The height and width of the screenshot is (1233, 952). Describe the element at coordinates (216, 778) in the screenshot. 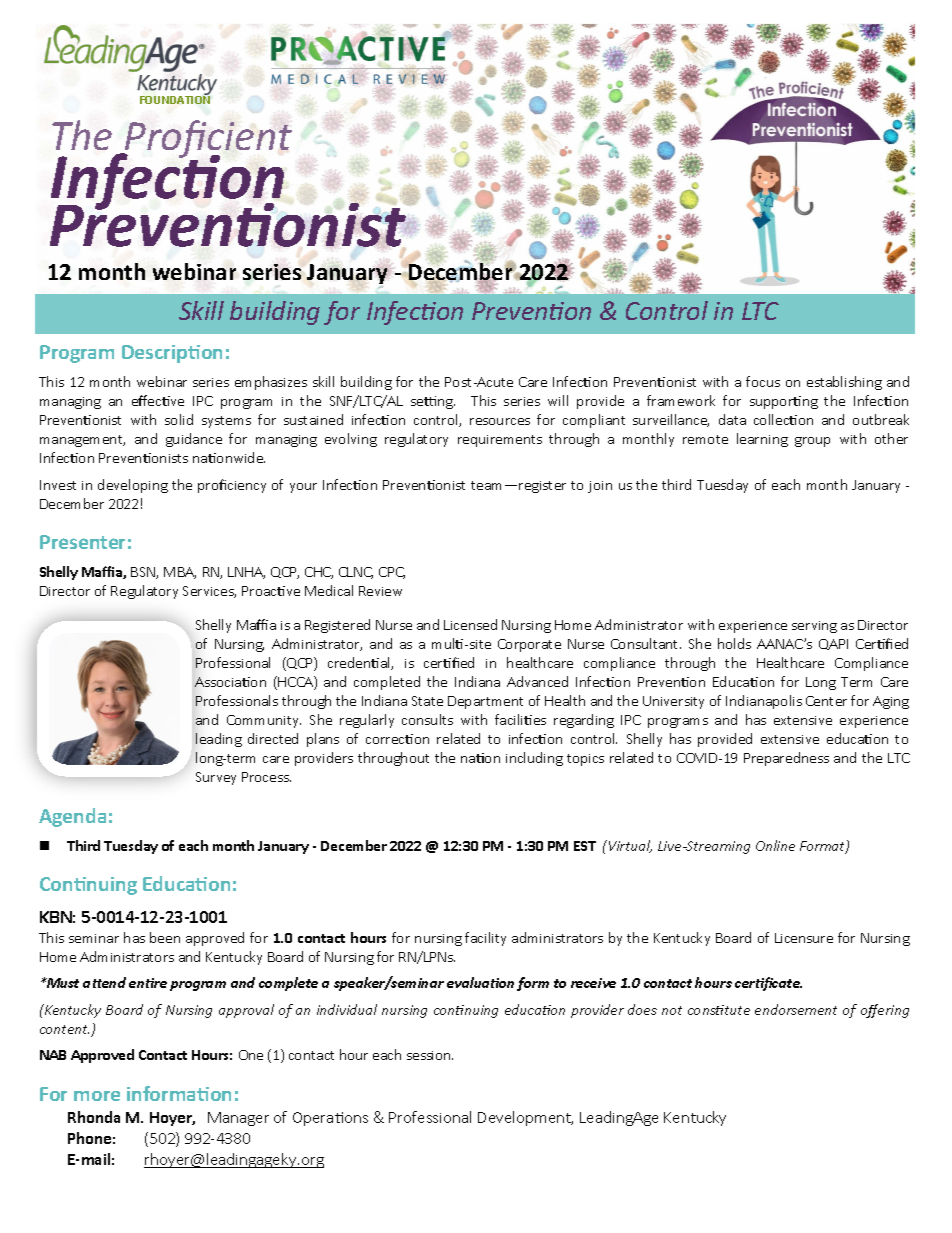

I see `Survey` at that location.
